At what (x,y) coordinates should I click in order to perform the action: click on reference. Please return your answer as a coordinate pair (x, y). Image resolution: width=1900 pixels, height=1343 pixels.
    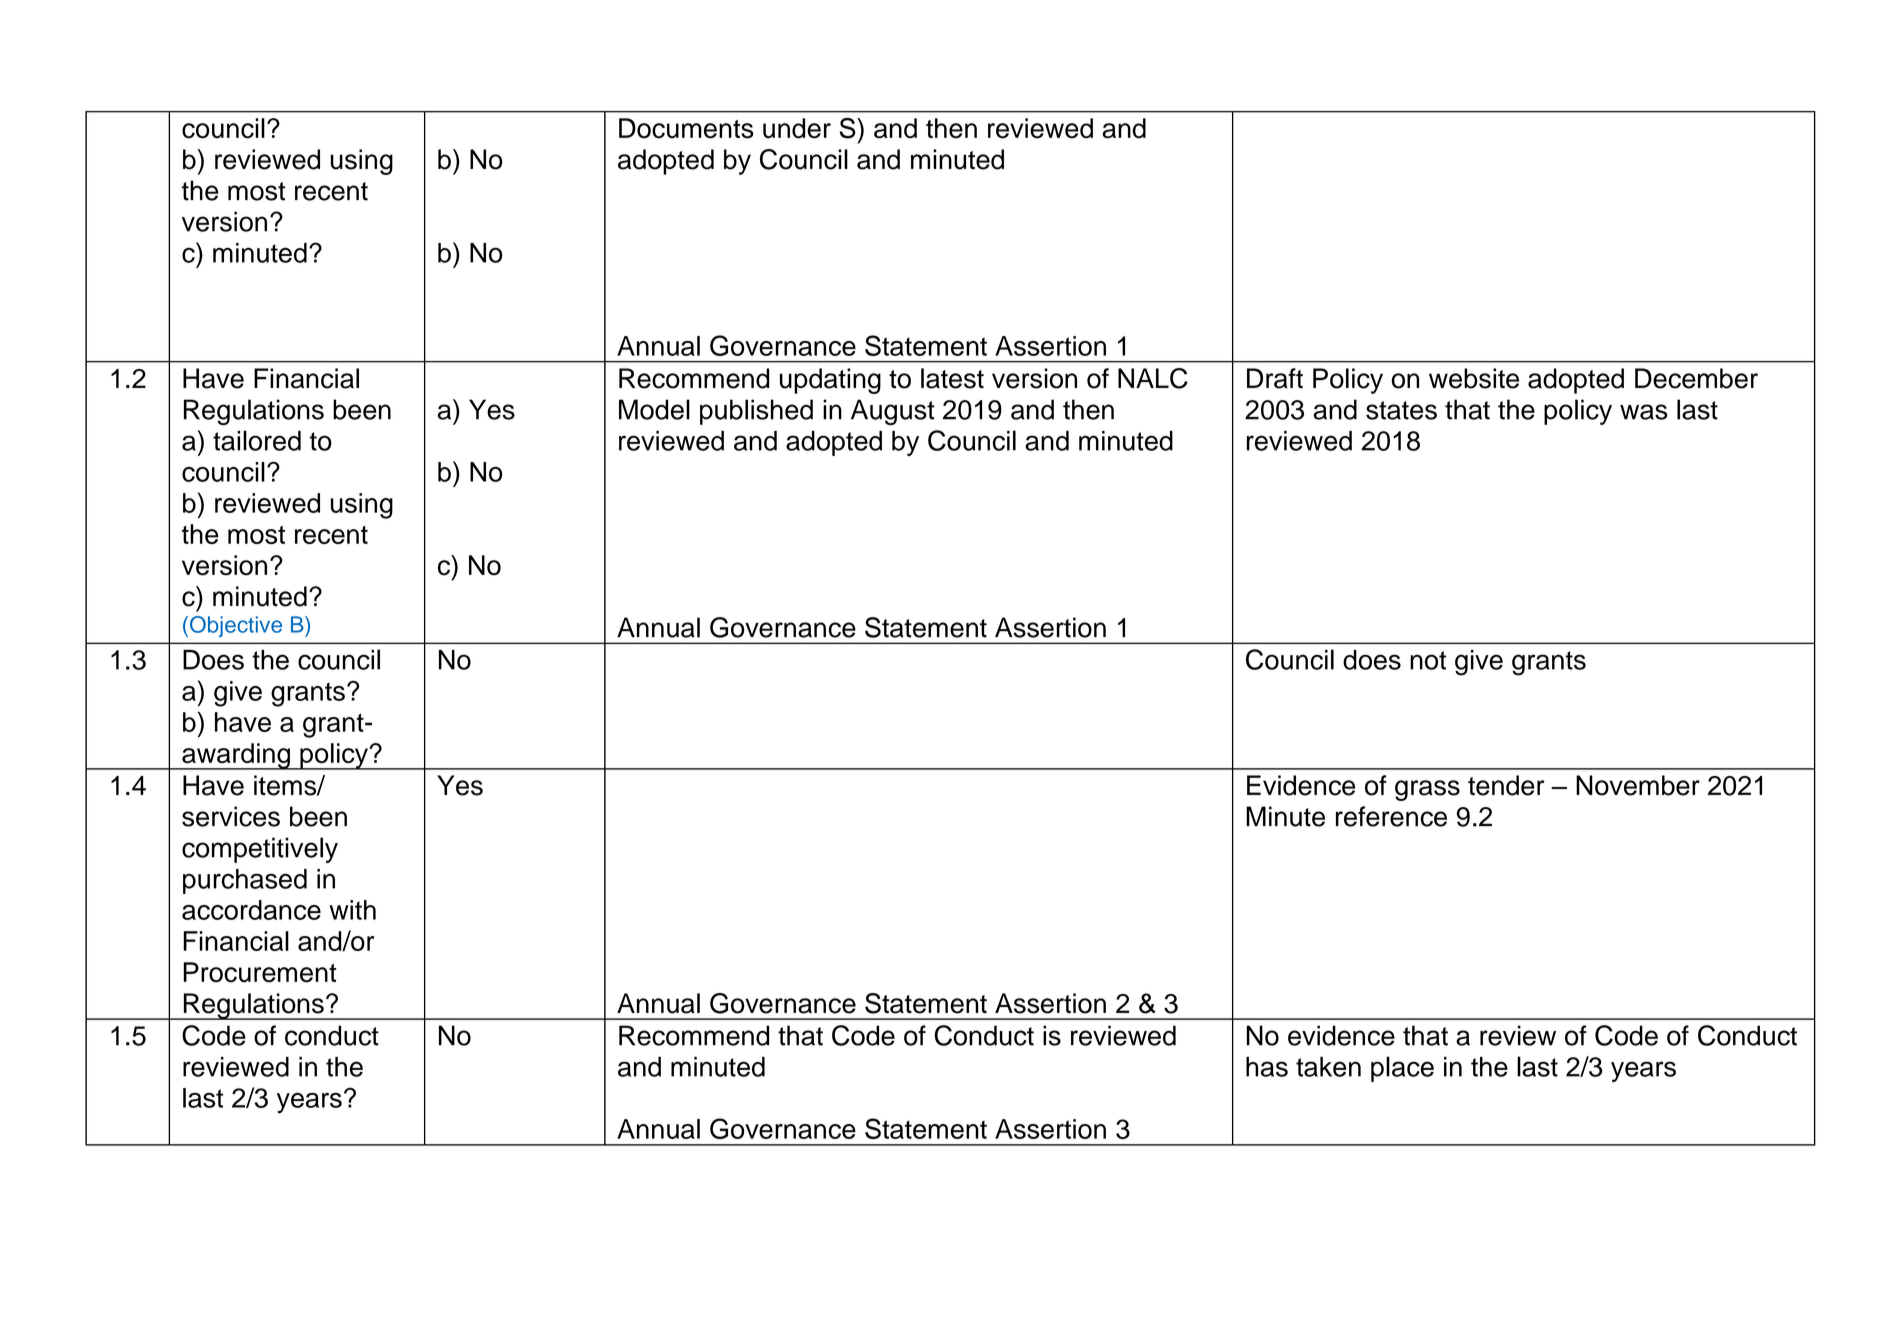
    Looking at the image, I should click on (1391, 816).
